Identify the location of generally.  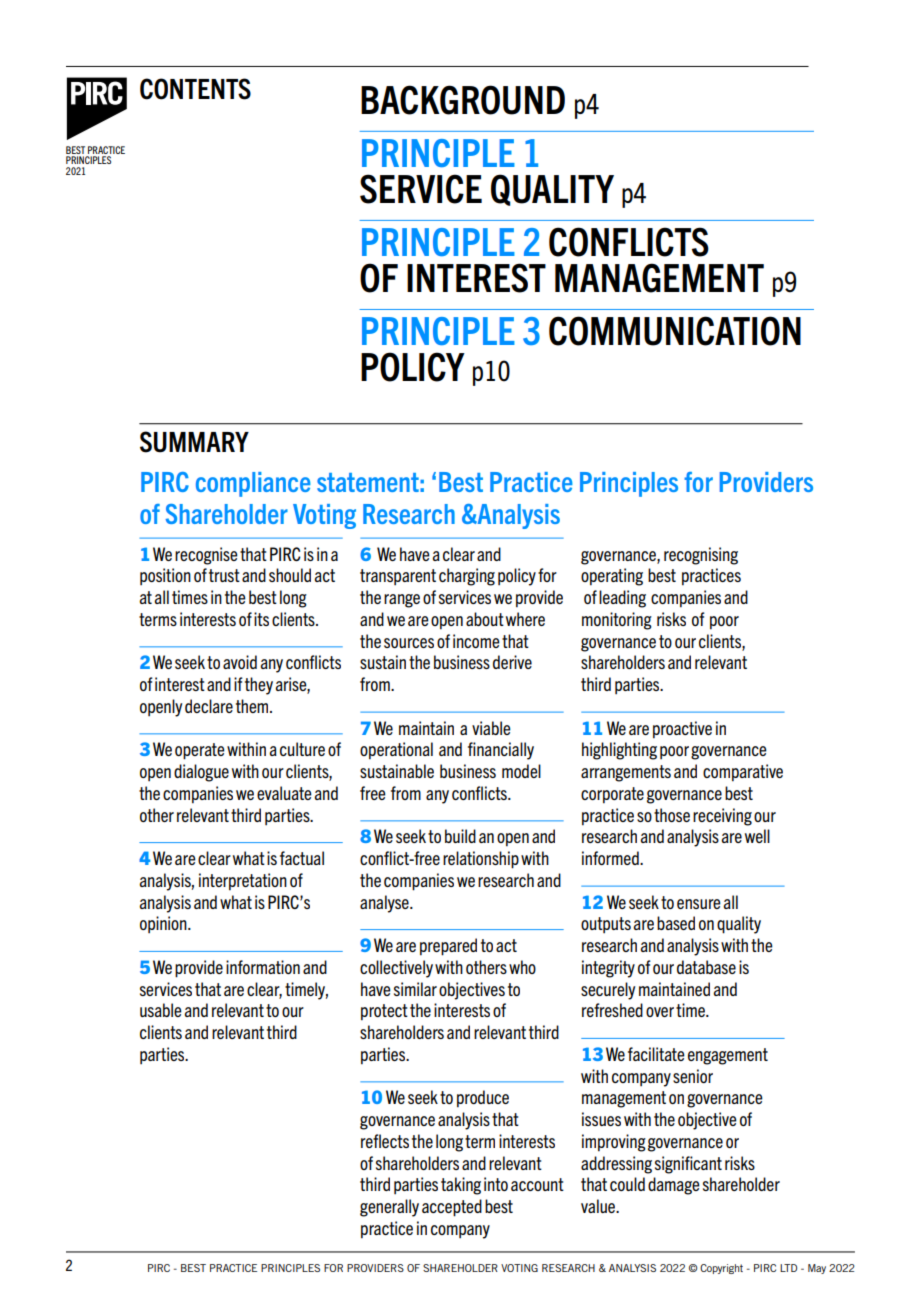
(389, 1208).
